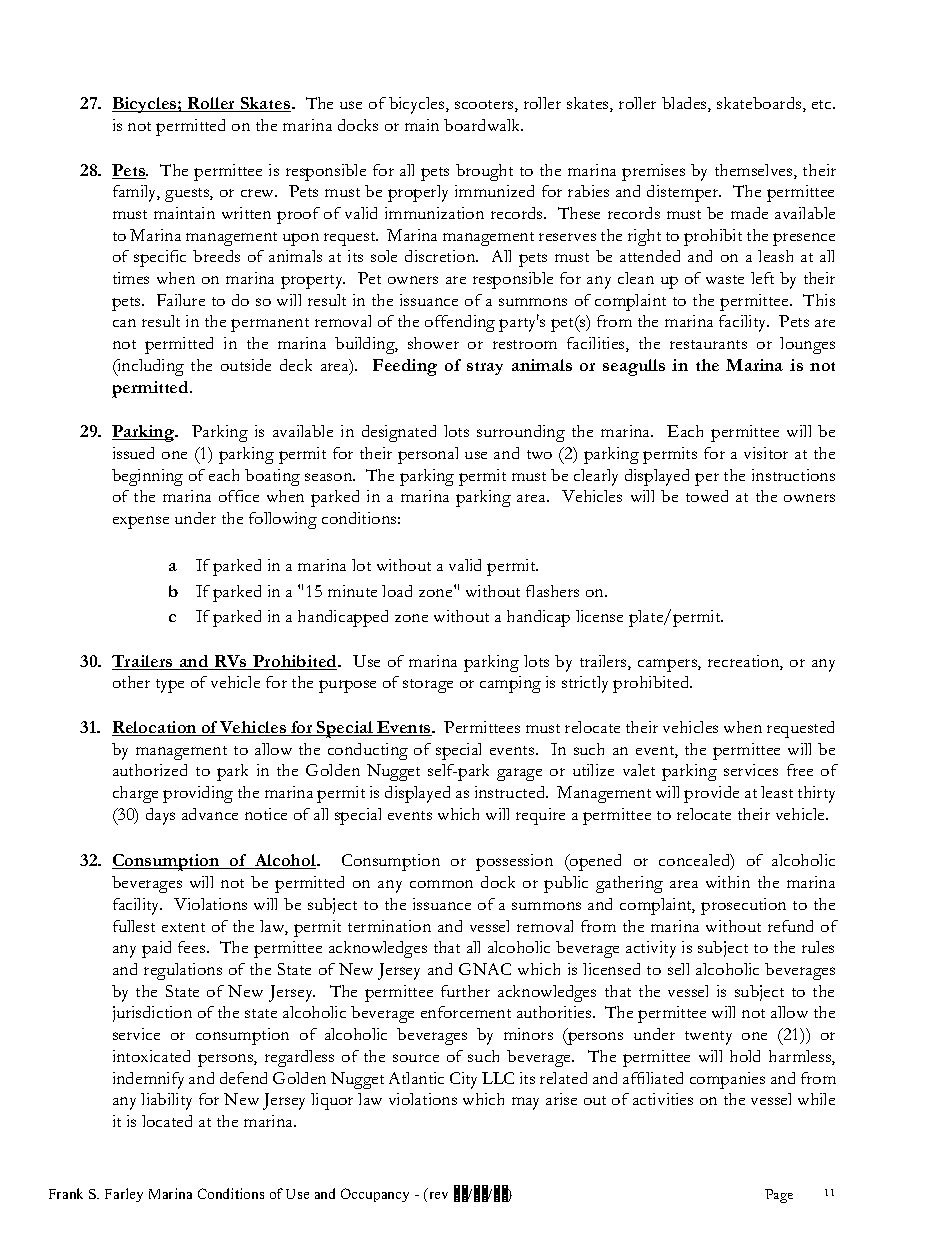 The width and height of the page is (952, 1233). I want to click on storage, so click(428, 686).
